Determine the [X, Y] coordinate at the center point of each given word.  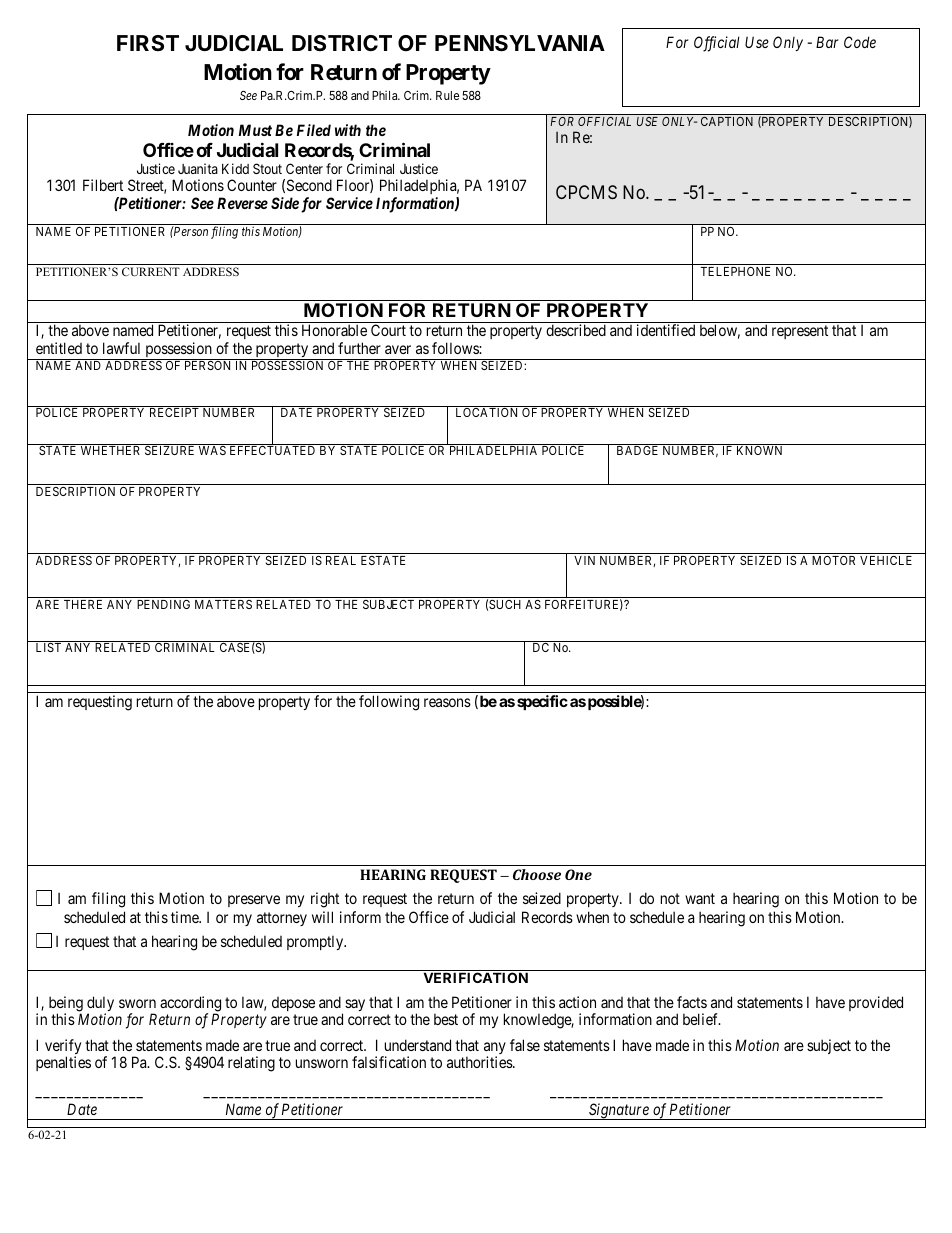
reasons [447, 702]
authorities [480, 1062]
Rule [447, 95]
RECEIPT [174, 412]
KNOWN [759, 450]
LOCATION [486, 412]
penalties [63, 1063]
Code [860, 42]
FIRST [148, 43]
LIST [48, 647]
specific [542, 702]
